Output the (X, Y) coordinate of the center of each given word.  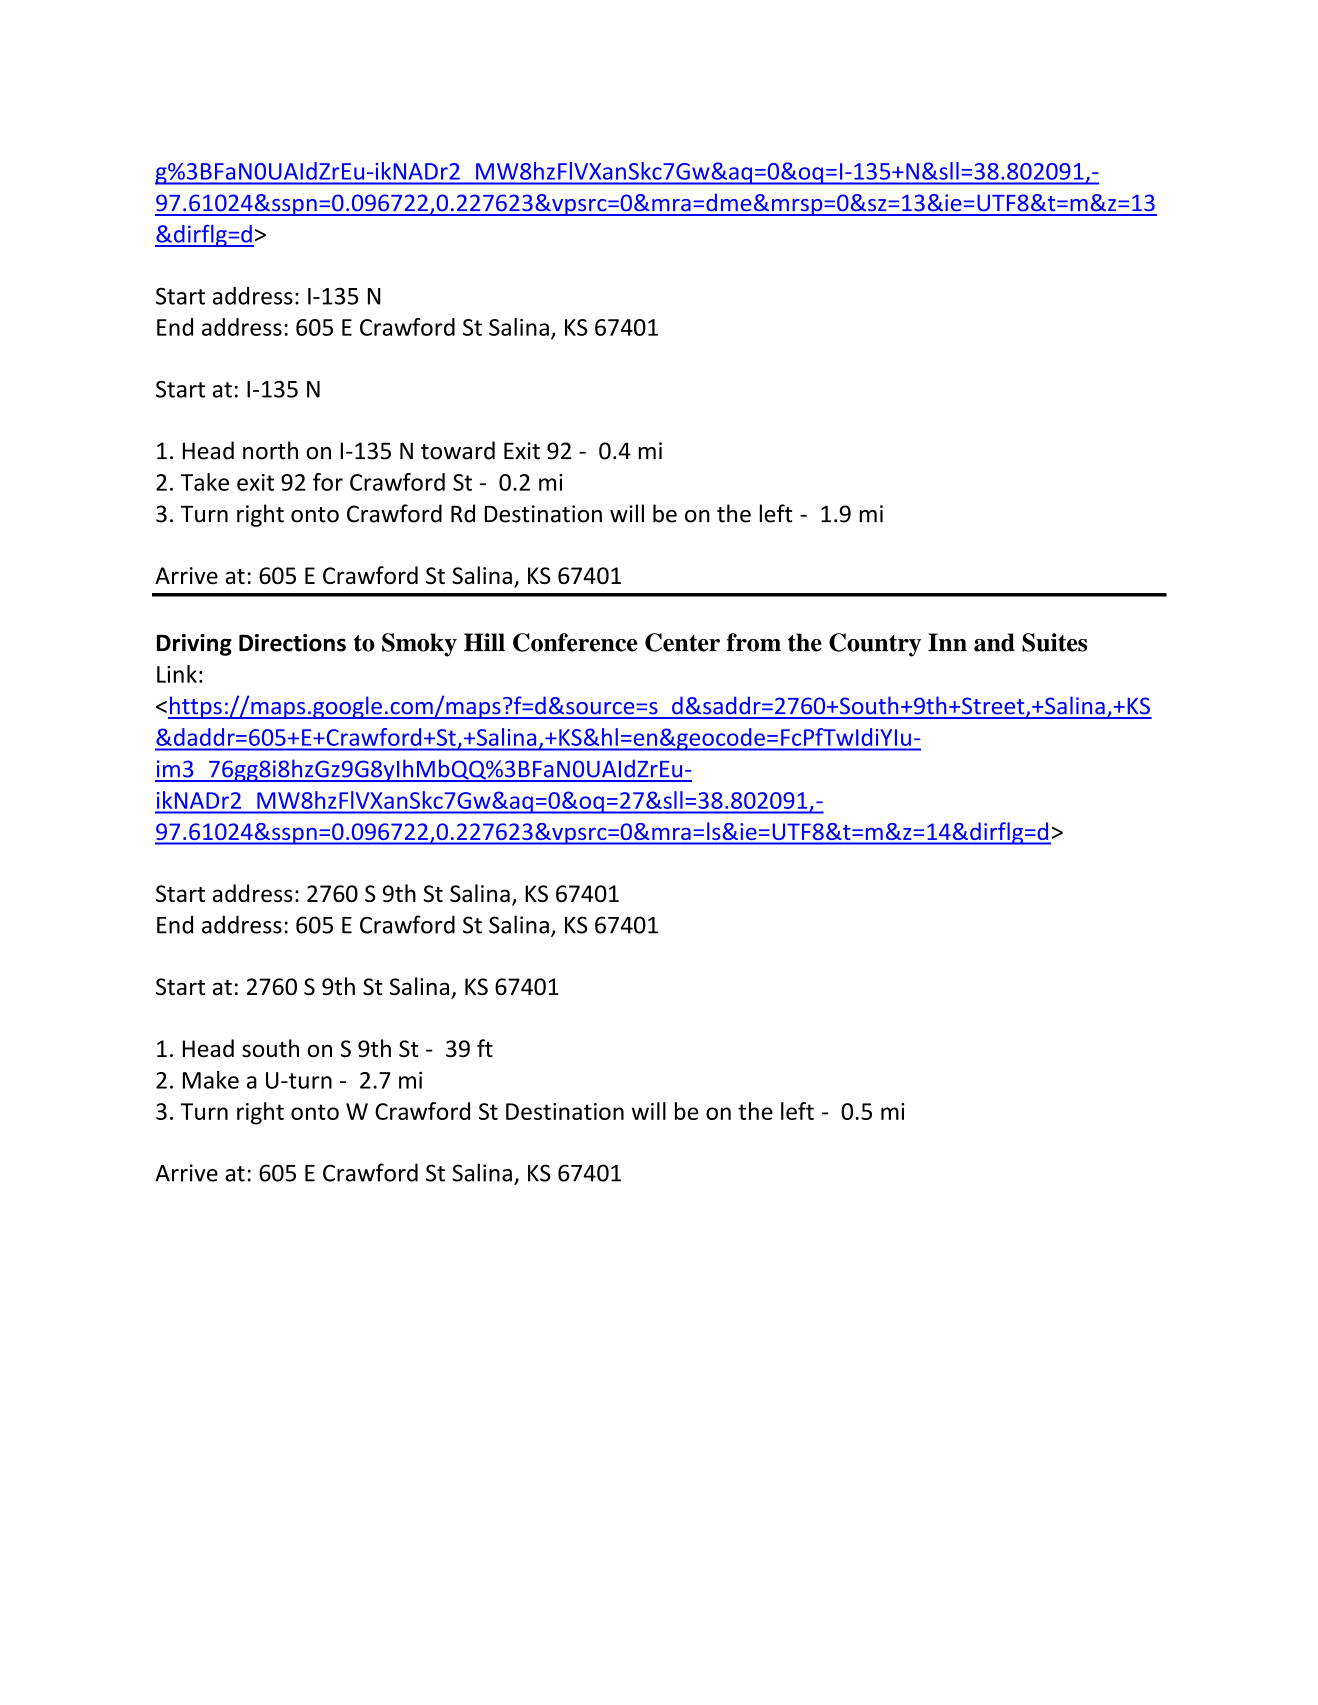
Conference (575, 642)
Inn (947, 642)
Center (682, 642)
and (994, 642)
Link (177, 674)
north (270, 450)
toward (458, 450)
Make (211, 1080)
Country (875, 645)
